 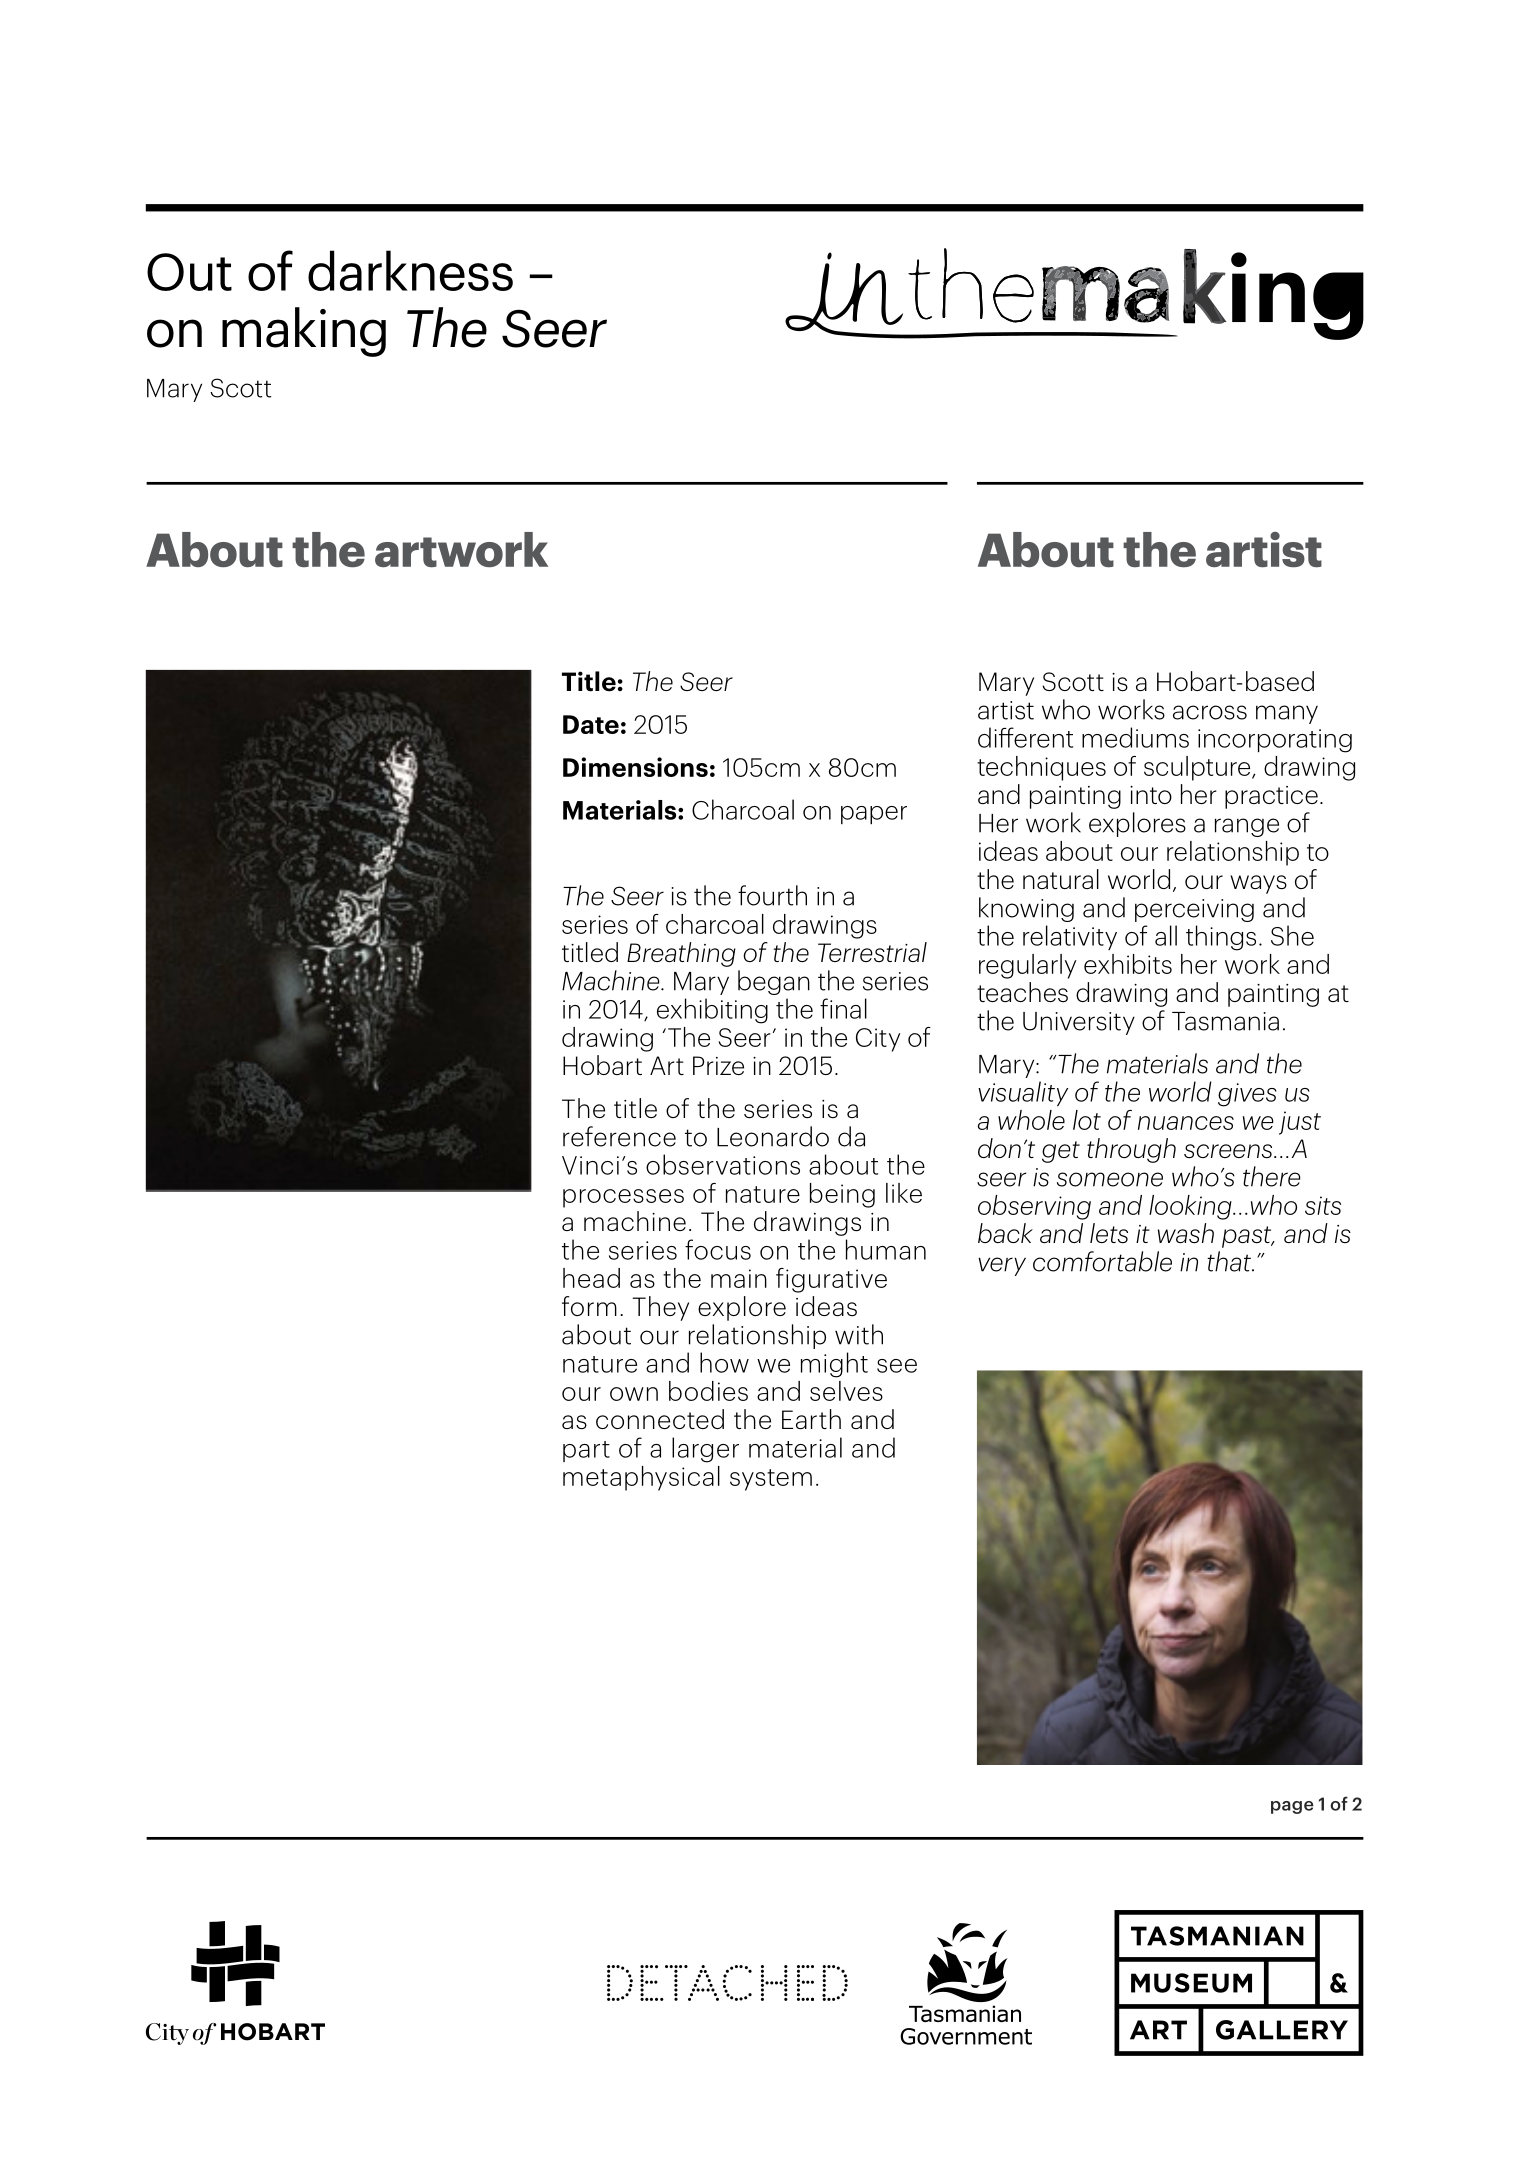 I want to click on metaphysical, so click(x=641, y=1478).
